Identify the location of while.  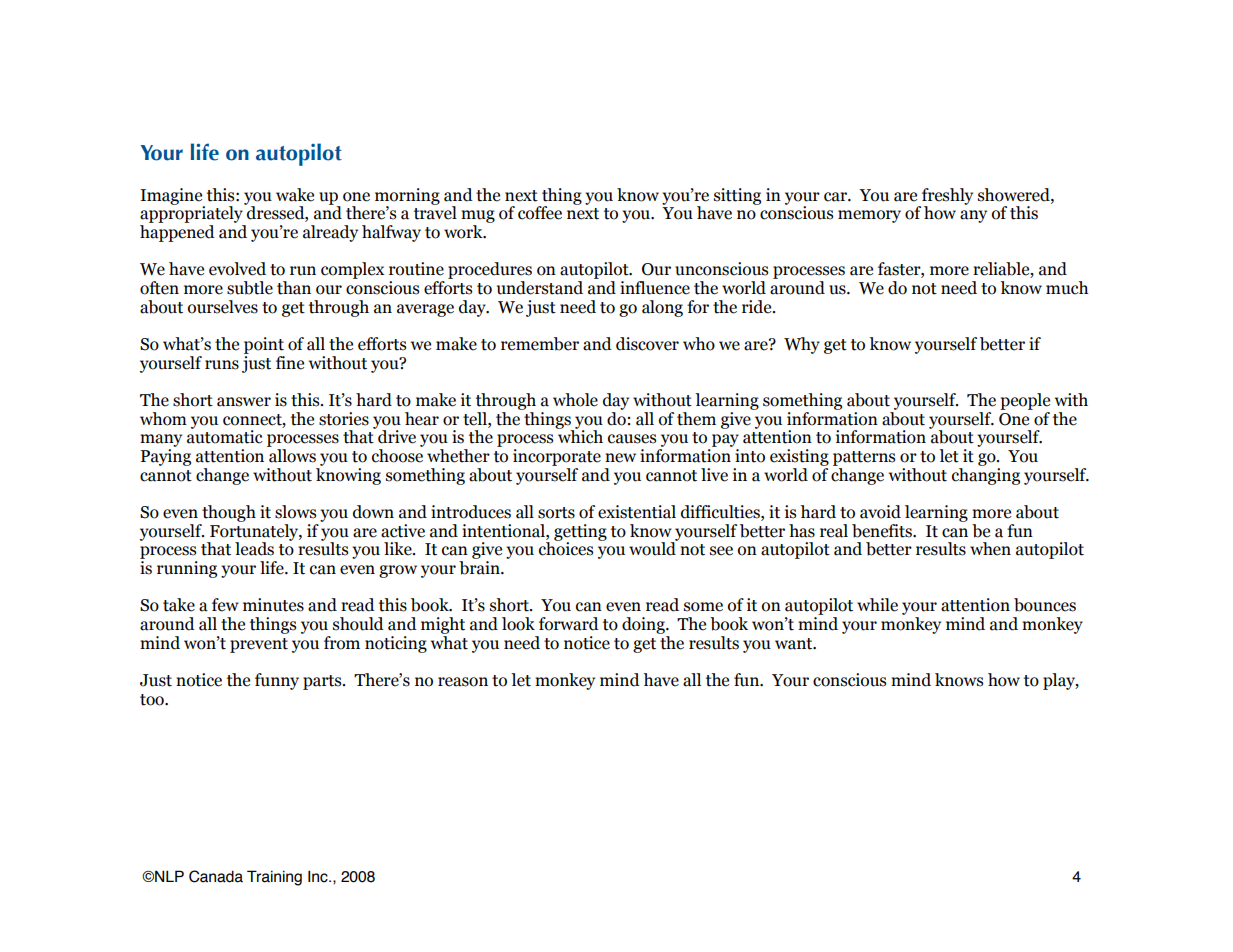
(877, 605).
